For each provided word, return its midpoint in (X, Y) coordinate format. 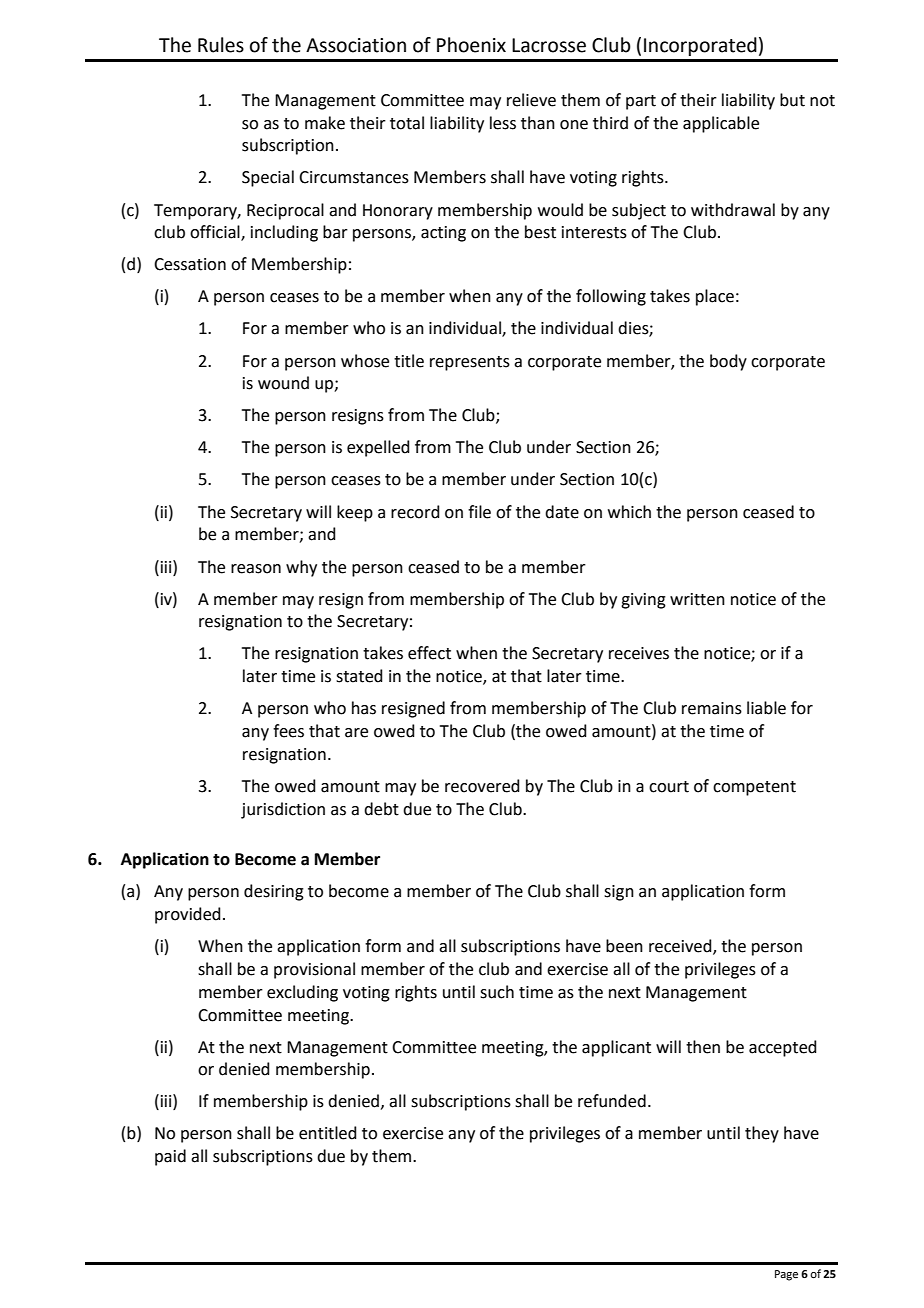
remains (712, 708)
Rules (221, 45)
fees (288, 731)
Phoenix (471, 45)
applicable (721, 124)
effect (429, 653)
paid (170, 1157)
